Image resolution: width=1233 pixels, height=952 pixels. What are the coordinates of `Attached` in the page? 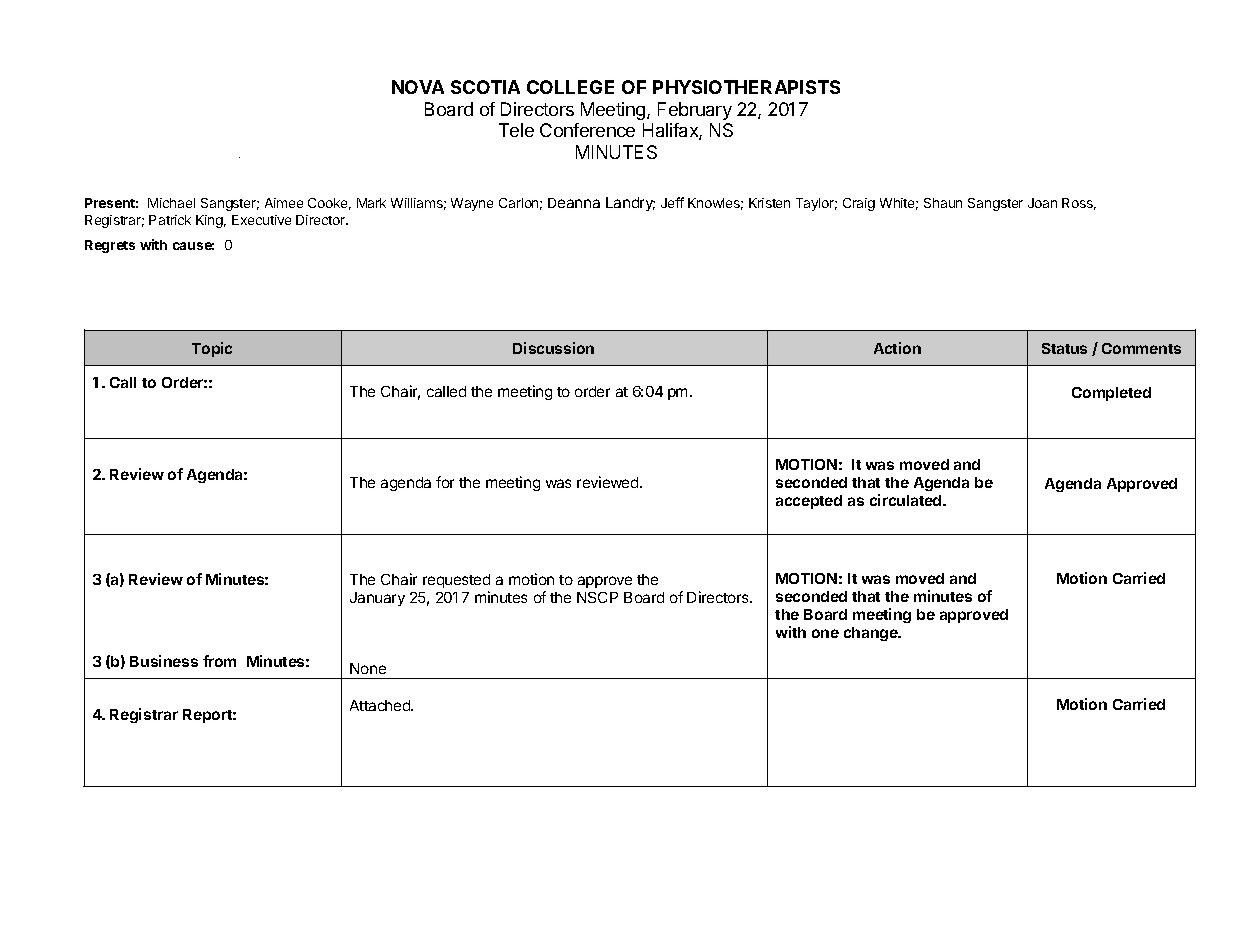 It's located at (381, 705).
